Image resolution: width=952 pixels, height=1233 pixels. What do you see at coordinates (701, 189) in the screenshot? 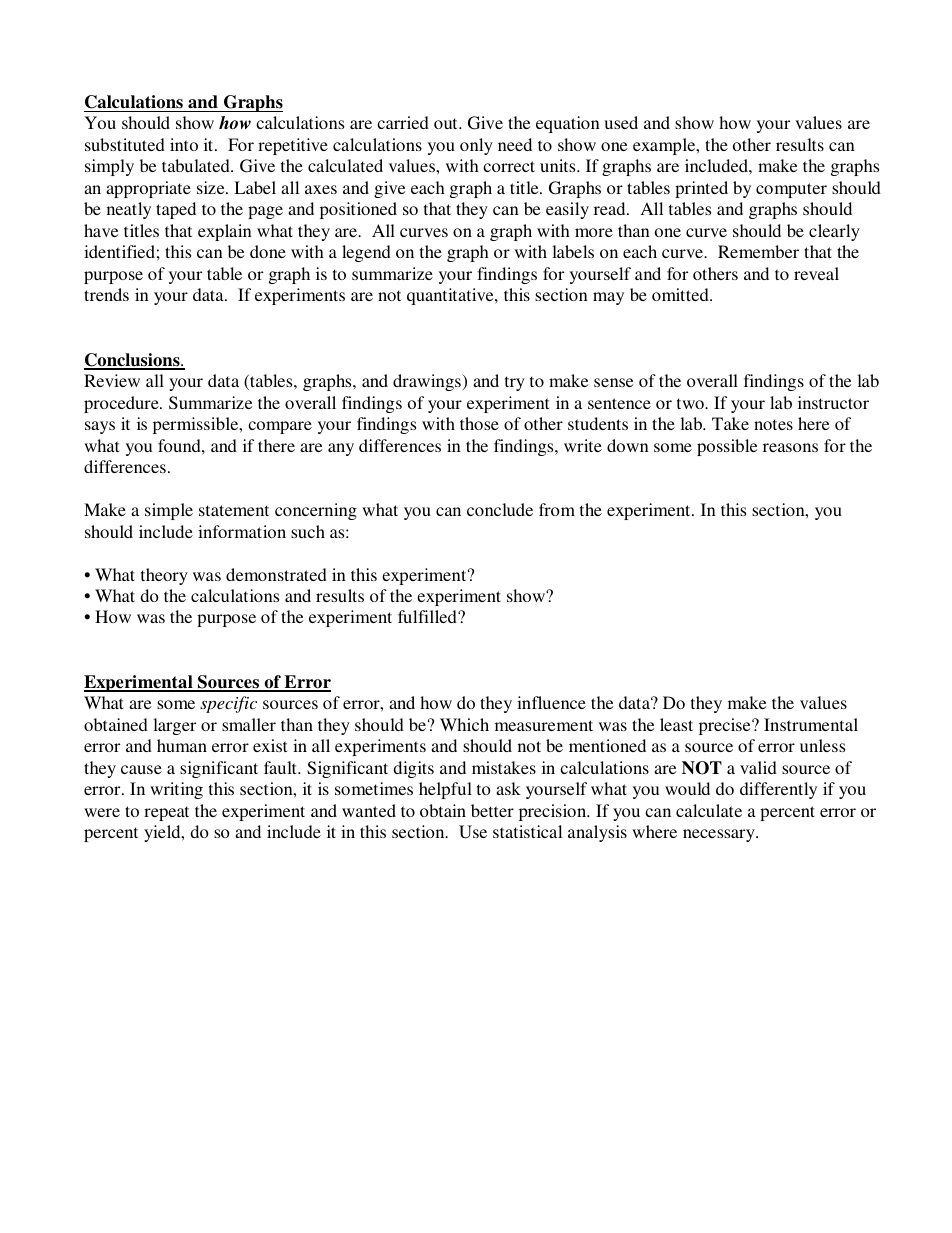
I see `printed` at bounding box center [701, 189].
